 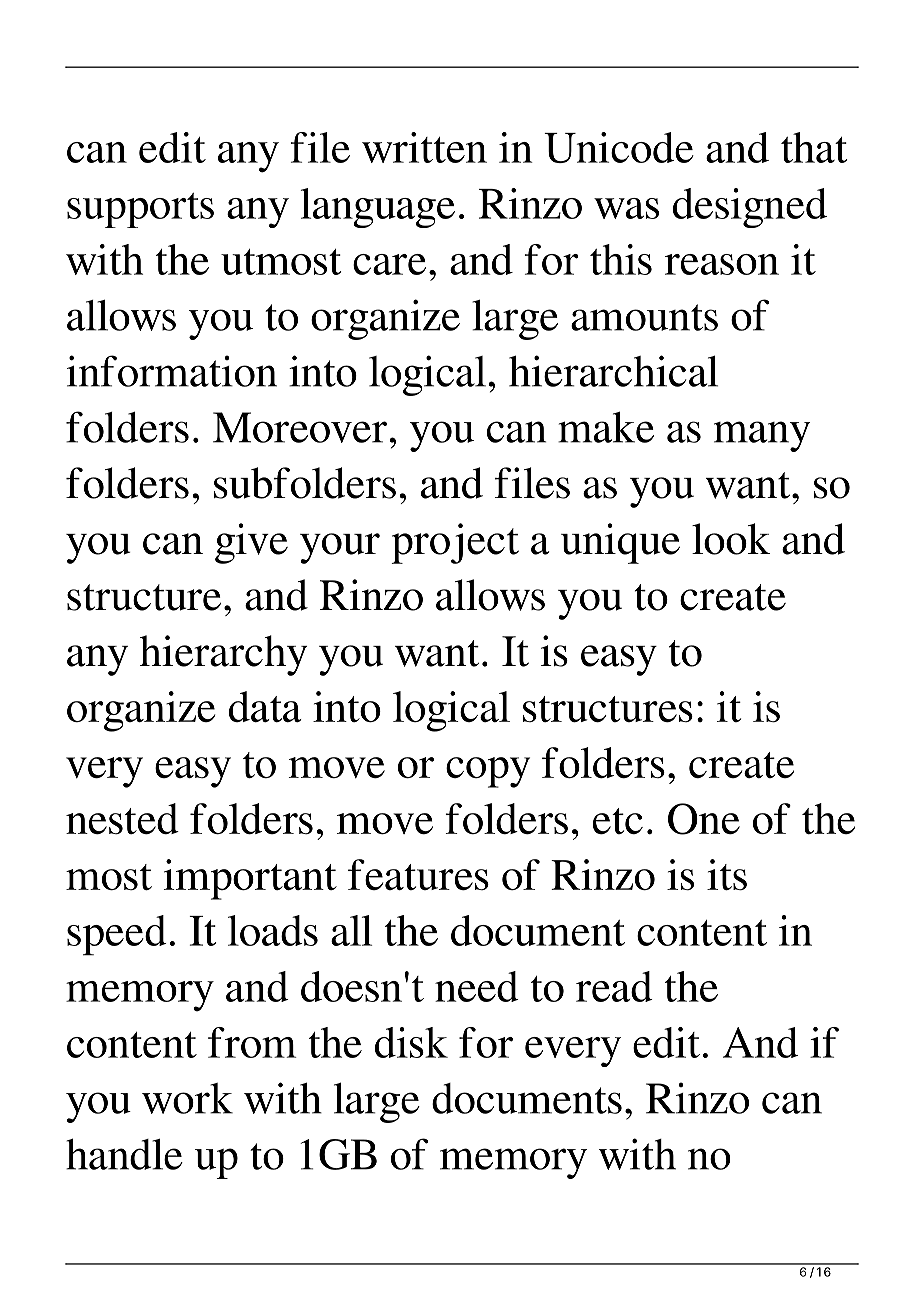 What do you see at coordinates (418, 874) in the screenshot?
I see `features` at bounding box center [418, 874].
